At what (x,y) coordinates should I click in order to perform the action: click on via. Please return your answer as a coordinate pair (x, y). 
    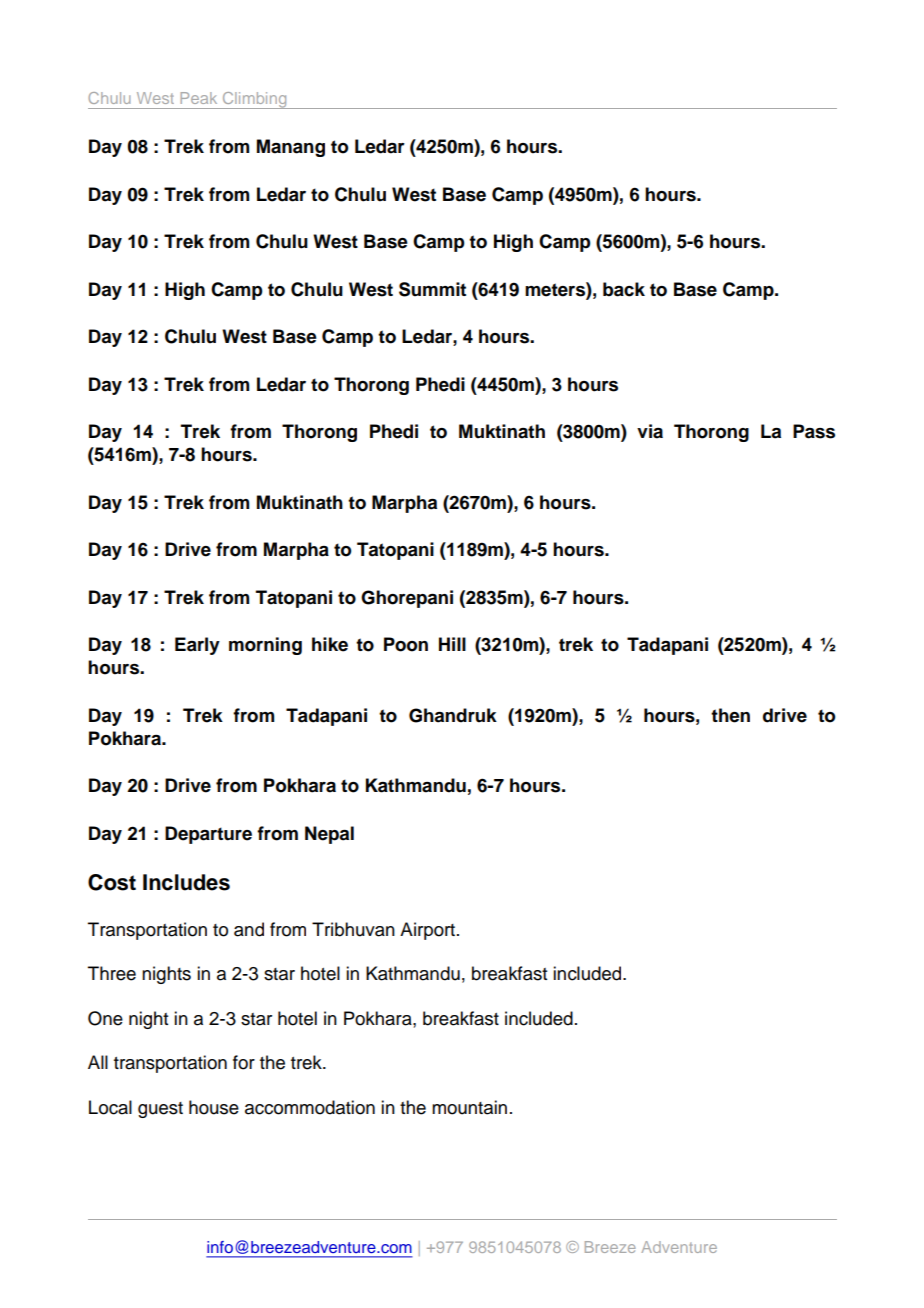
    Looking at the image, I should click on (650, 431).
